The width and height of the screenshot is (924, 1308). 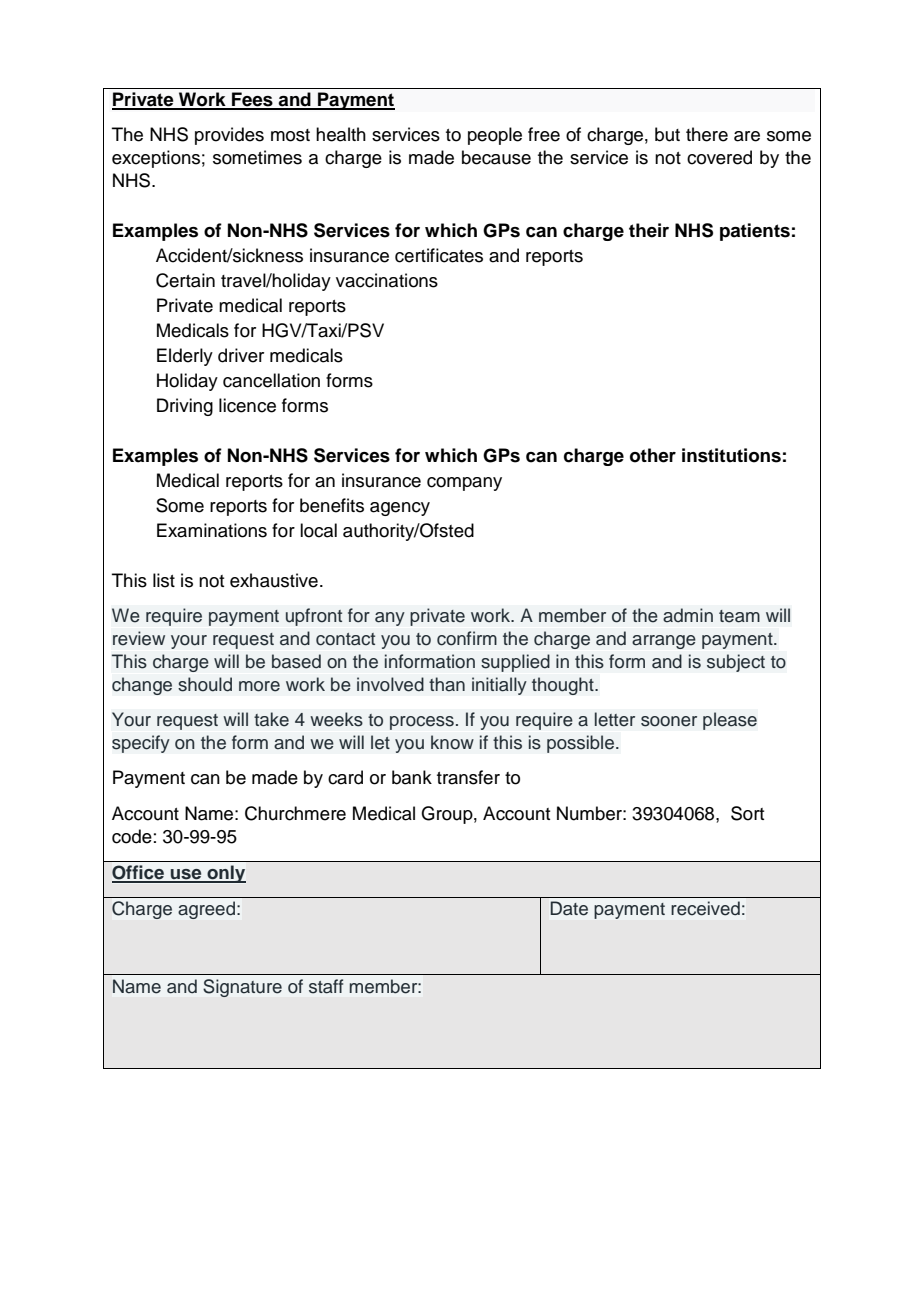 What do you see at coordinates (464, 484) in the screenshot?
I see `company` at bounding box center [464, 484].
